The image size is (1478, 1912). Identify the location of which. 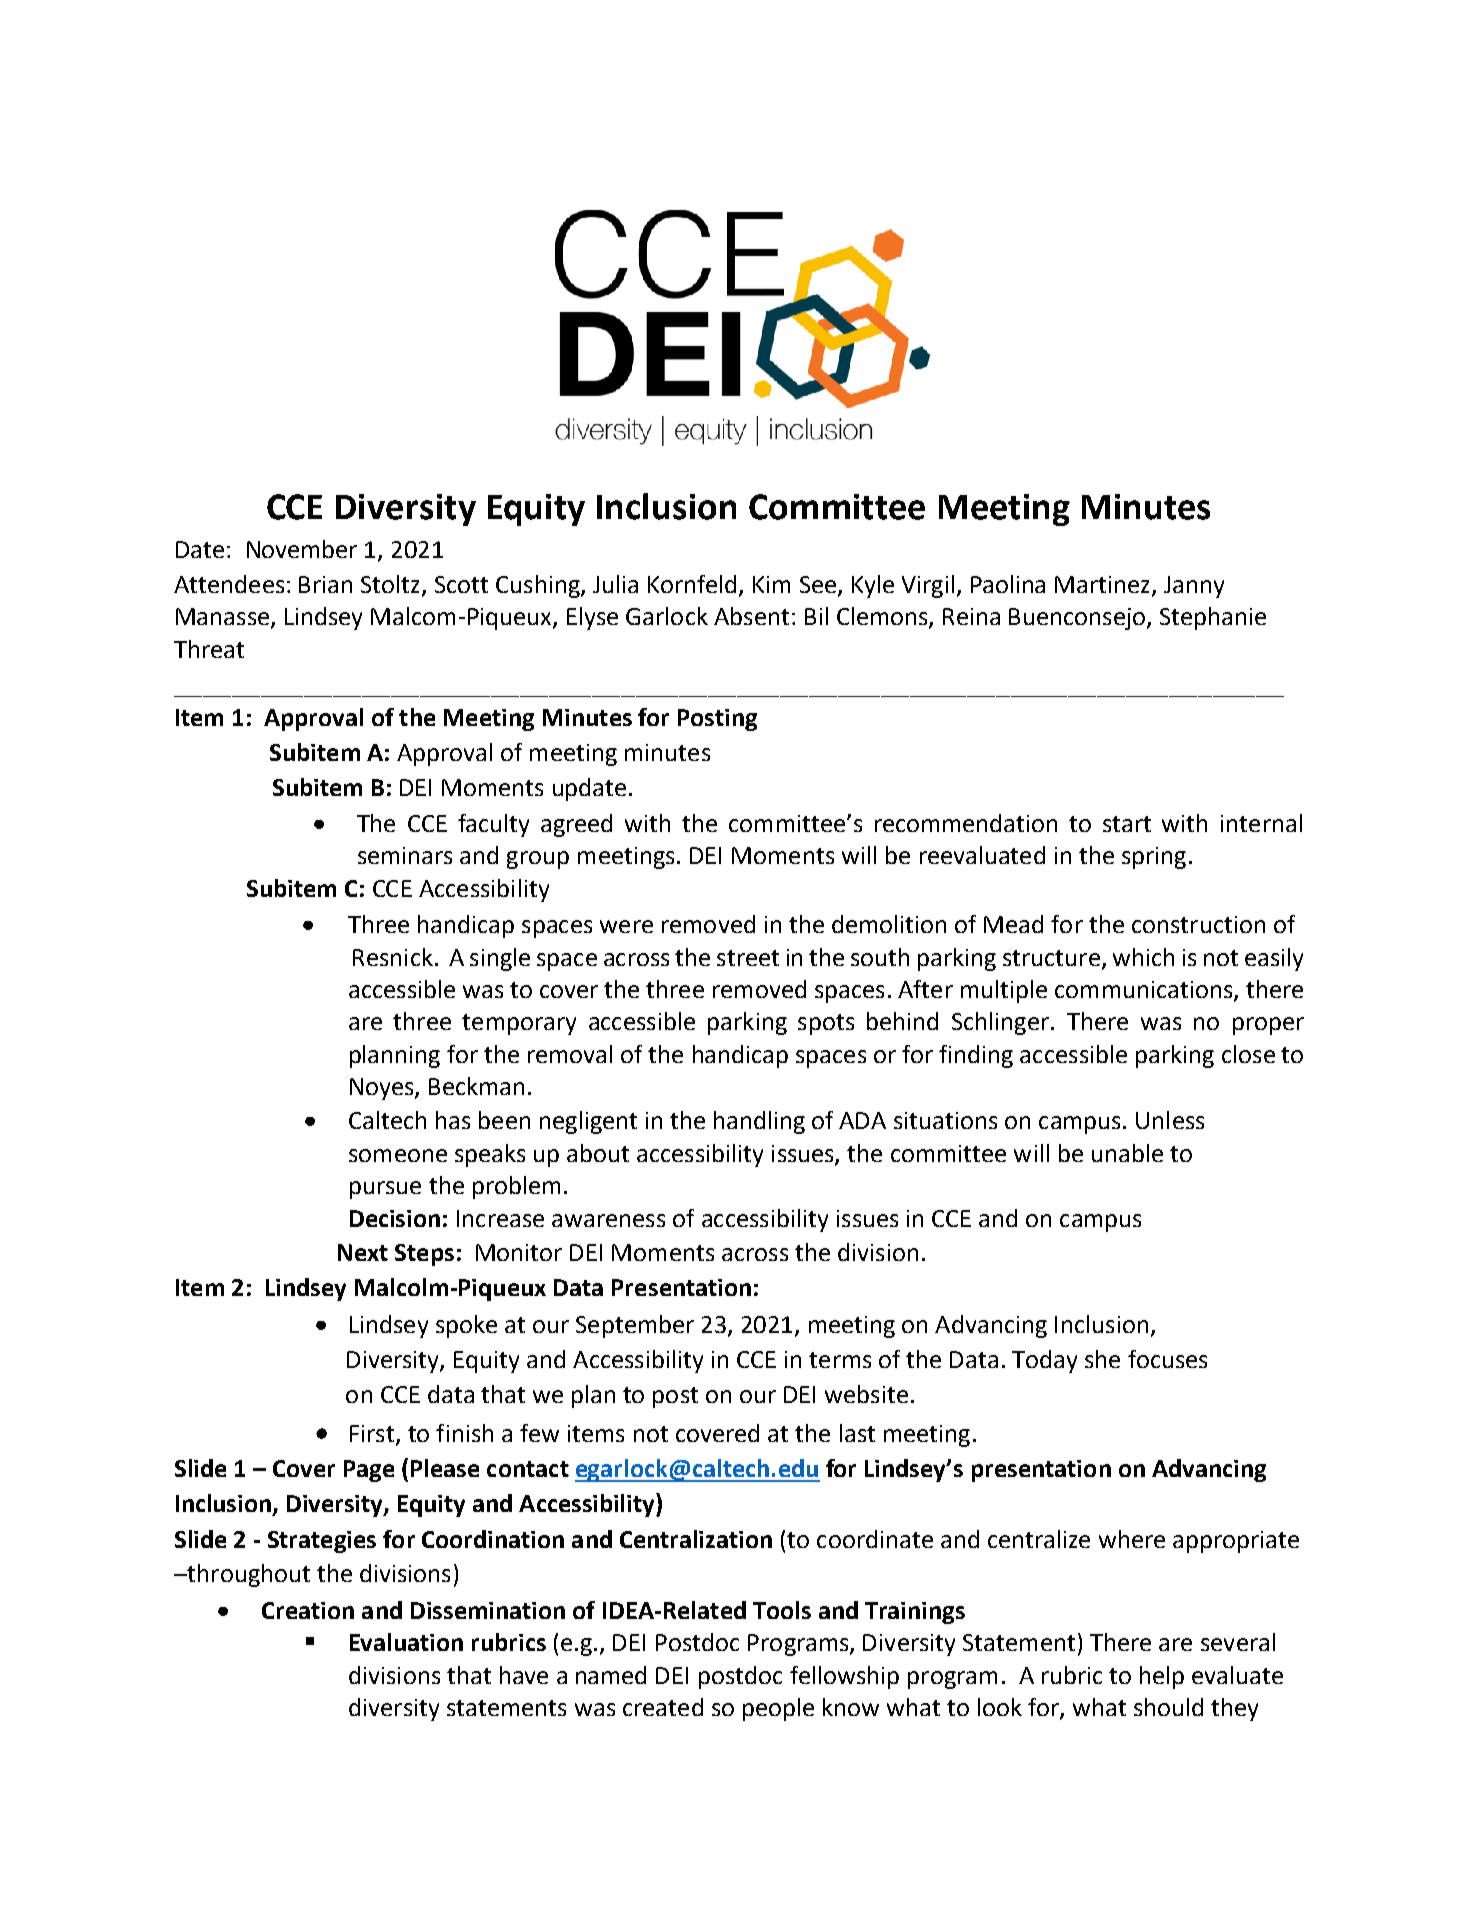
(1143, 957).
